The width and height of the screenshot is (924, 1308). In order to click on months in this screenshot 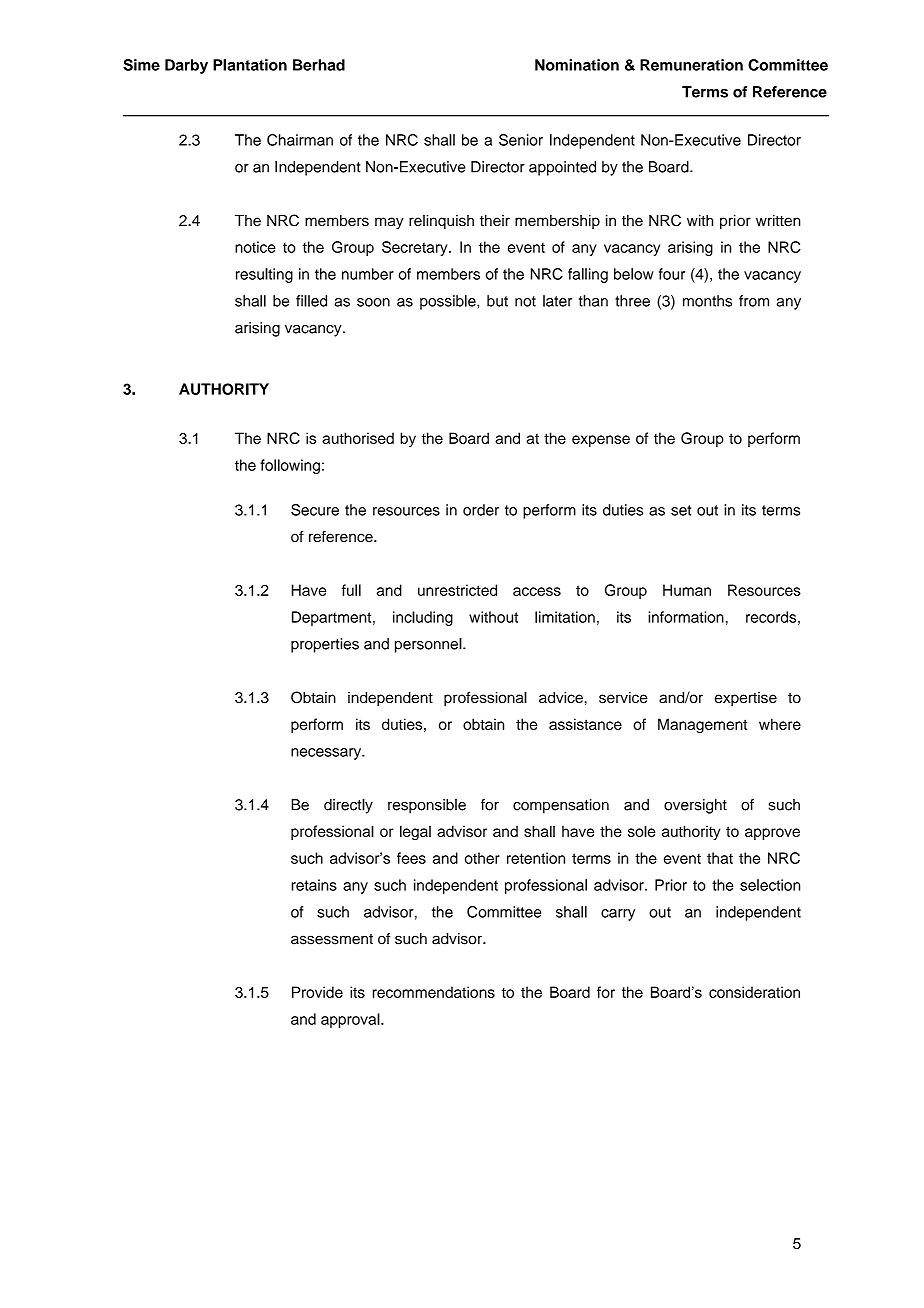, I will do `click(707, 301)`.
